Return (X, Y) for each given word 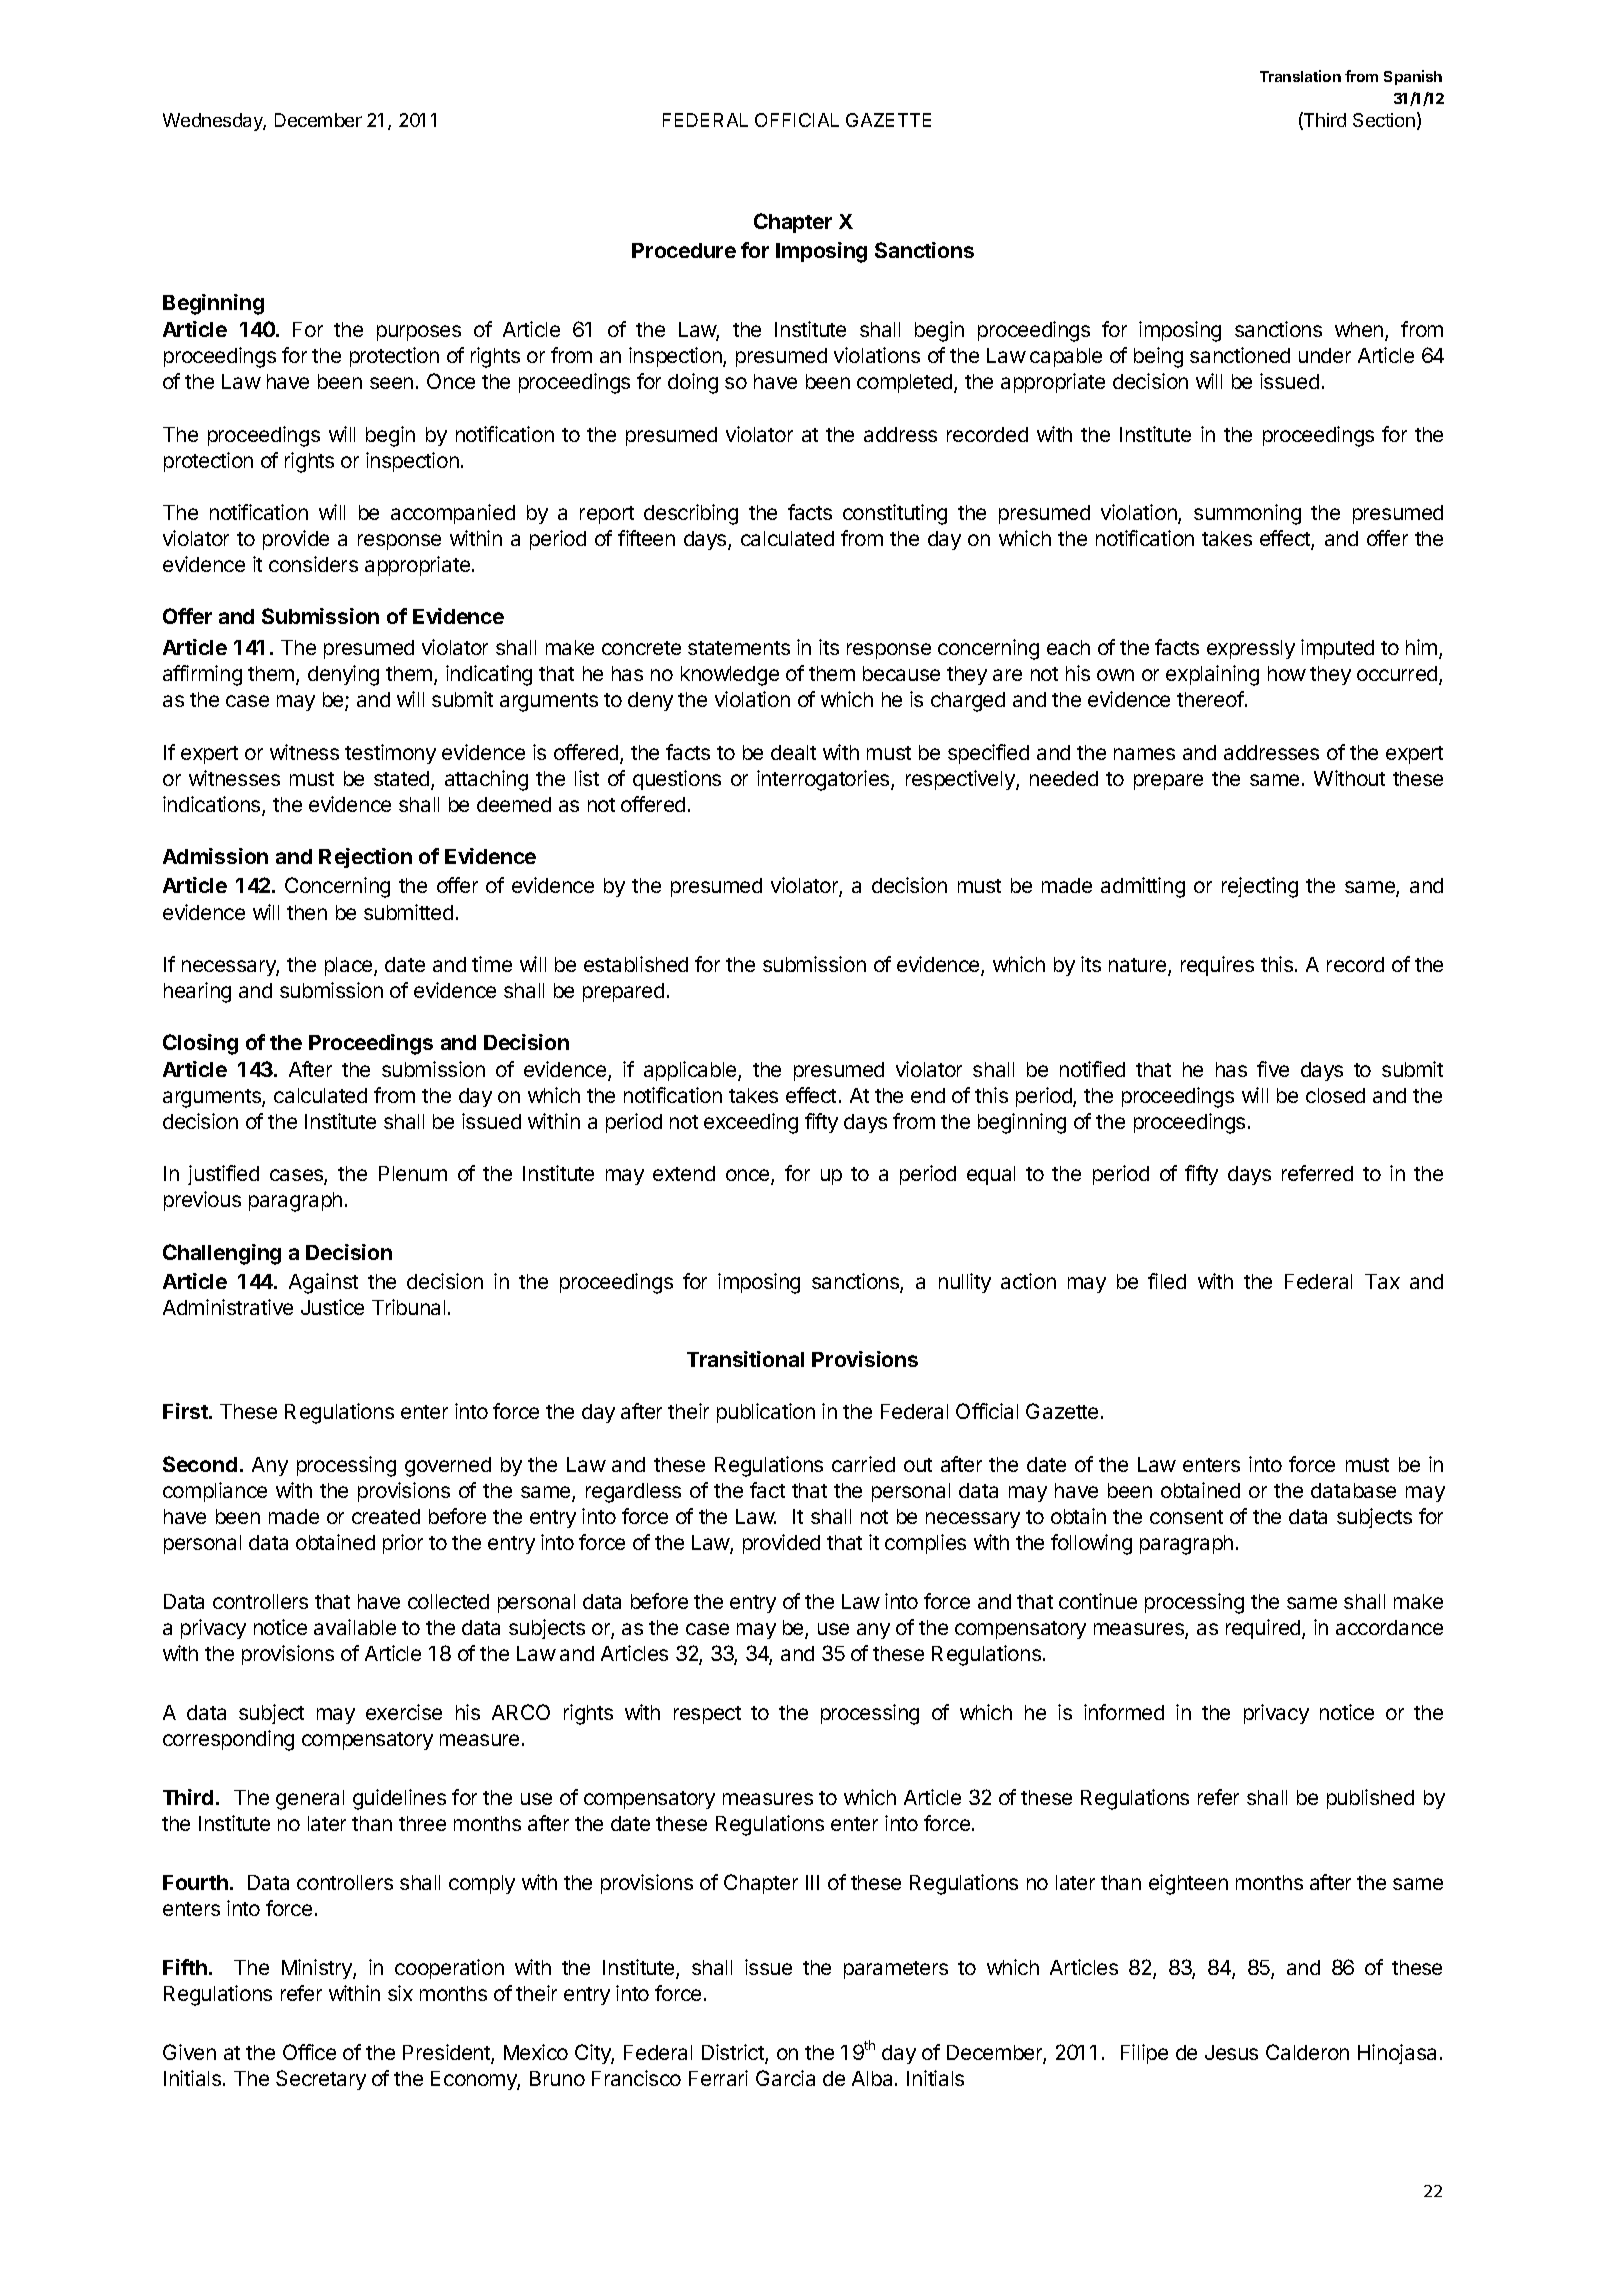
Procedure (684, 250)
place (350, 966)
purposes (419, 333)
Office (309, 2052)
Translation (1300, 76)
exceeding (751, 1123)
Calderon (1307, 2052)
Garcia (785, 2078)
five (1273, 1069)
